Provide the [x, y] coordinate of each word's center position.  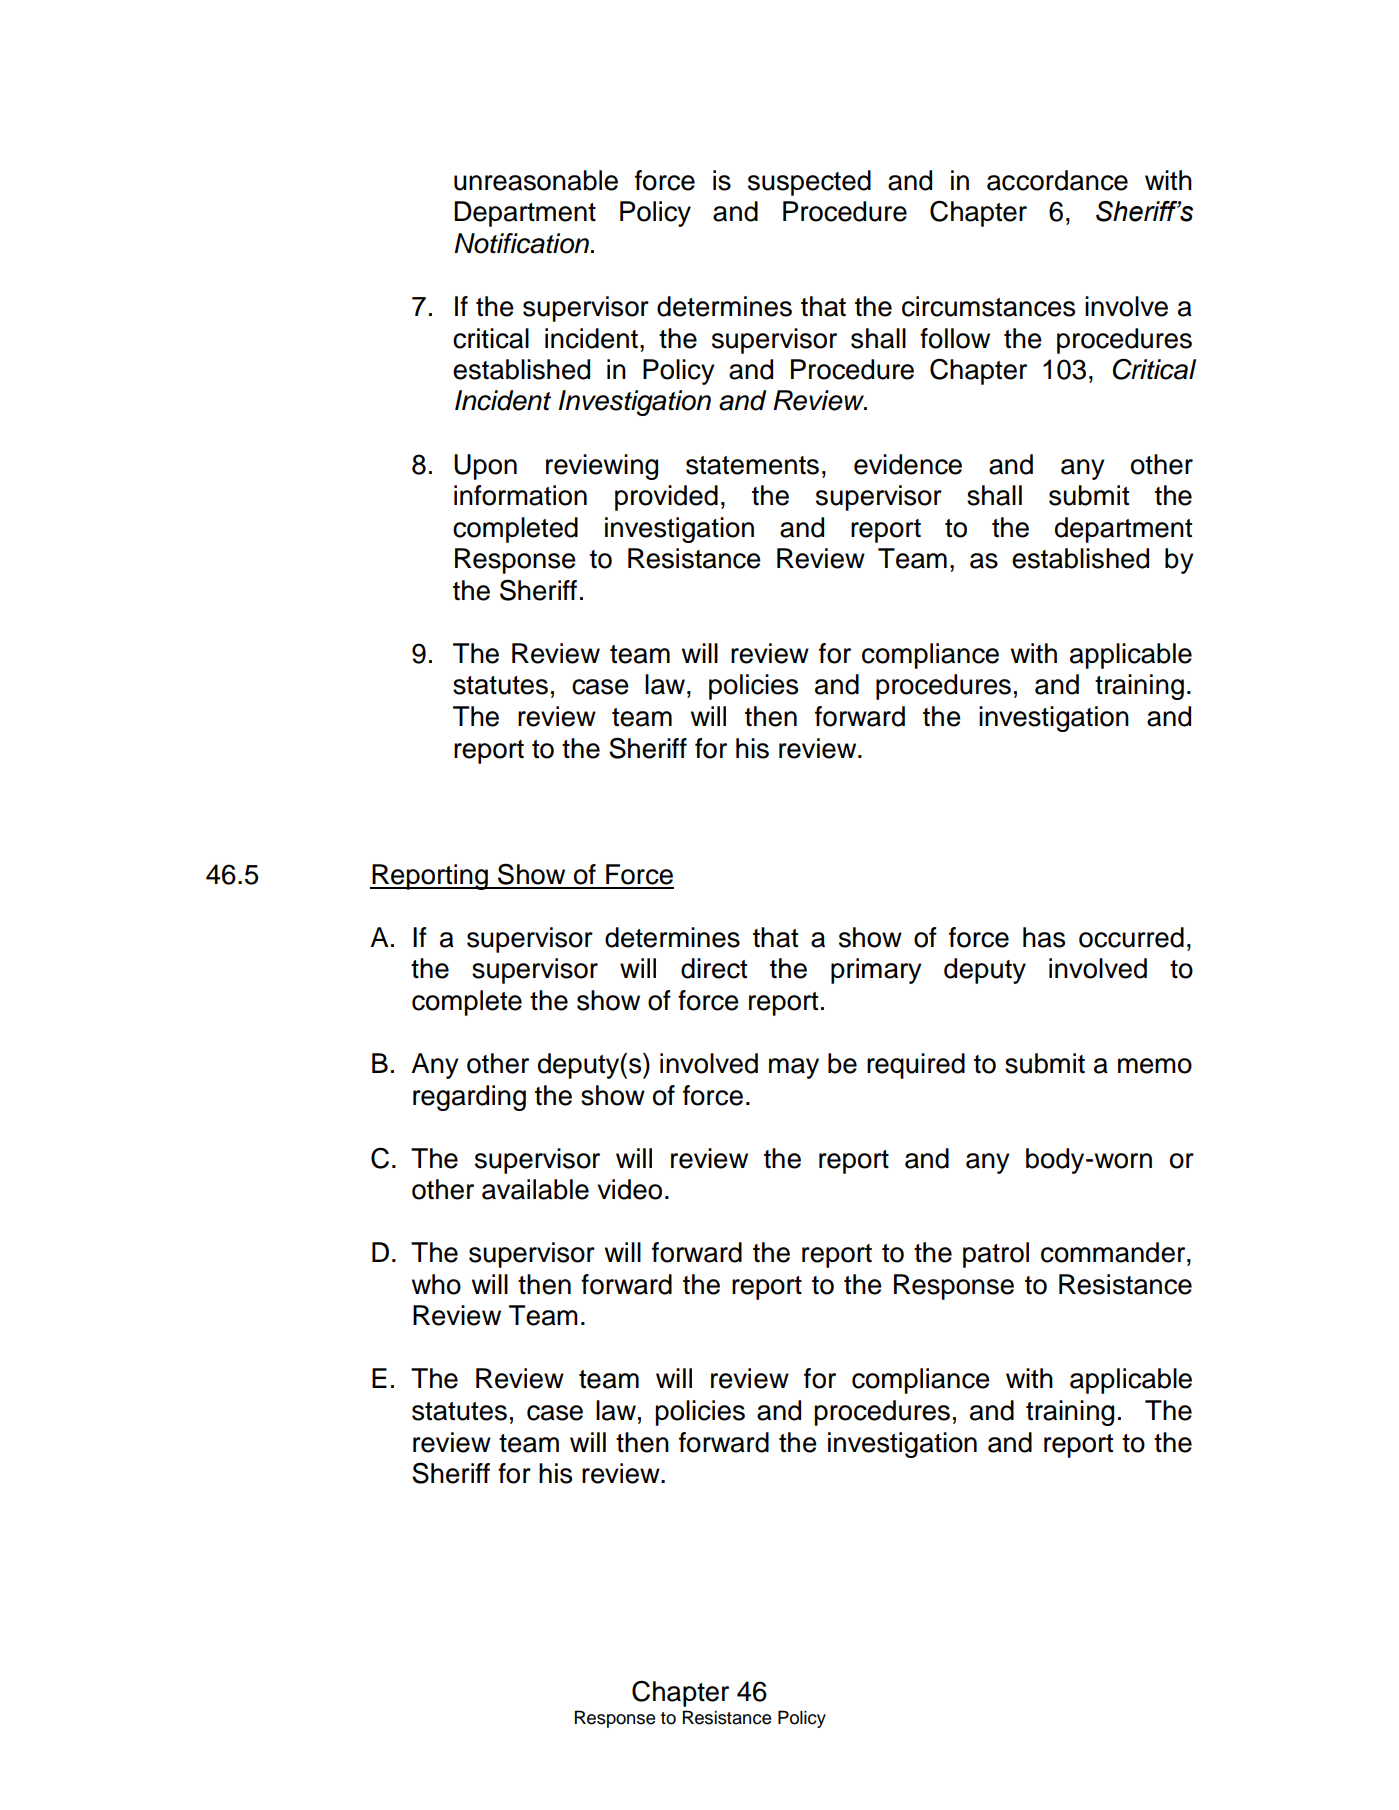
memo [1155, 1066]
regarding [469, 1098]
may [794, 1068]
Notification [523, 243]
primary [876, 971]
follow [955, 338]
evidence [908, 464]
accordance [1057, 180]
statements [752, 465]
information [520, 495]
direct [714, 968]
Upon [485, 467]
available [535, 1189]
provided [666, 498]
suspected [809, 183]
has [1044, 937]
